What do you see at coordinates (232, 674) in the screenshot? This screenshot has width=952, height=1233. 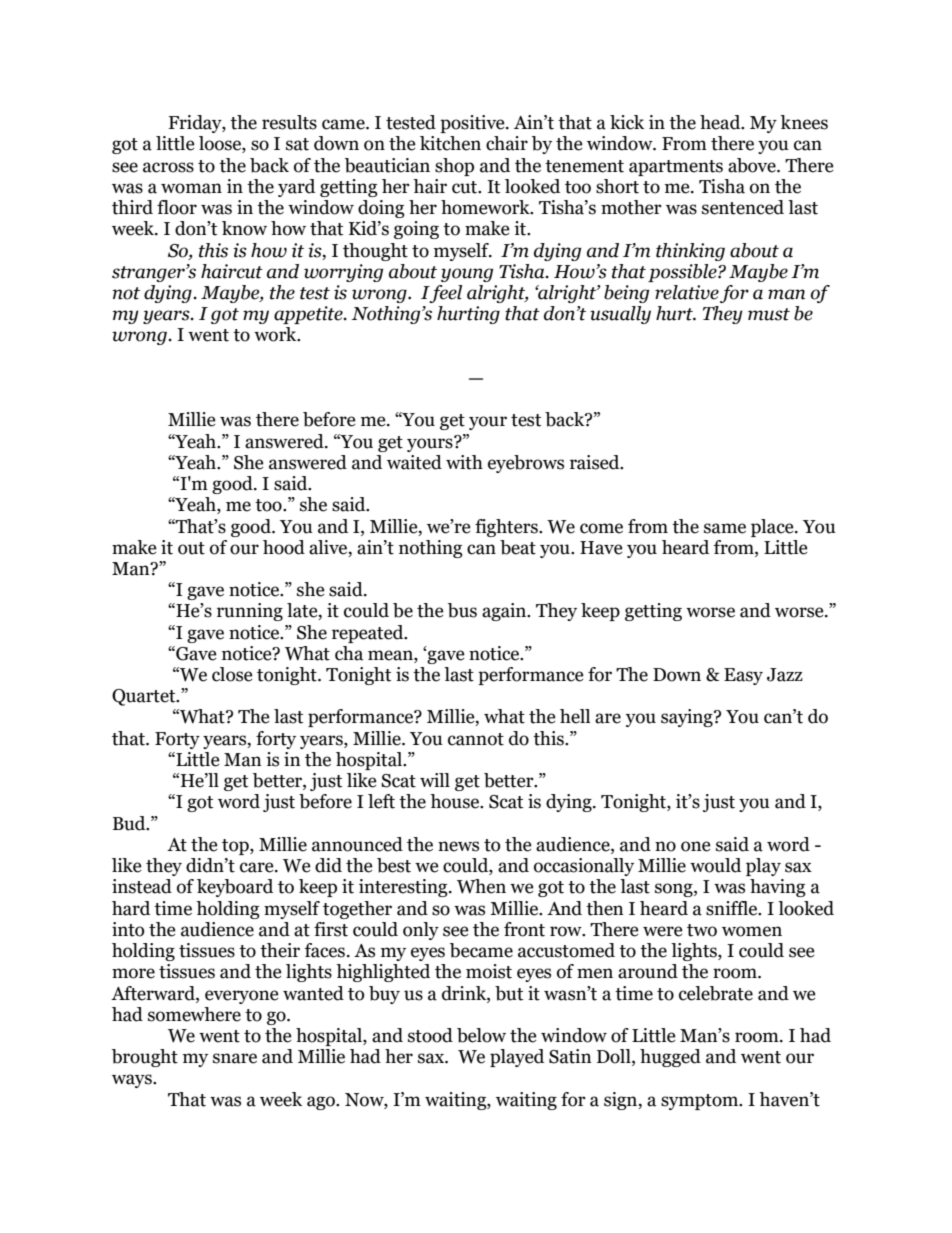 I see `close` at bounding box center [232, 674].
